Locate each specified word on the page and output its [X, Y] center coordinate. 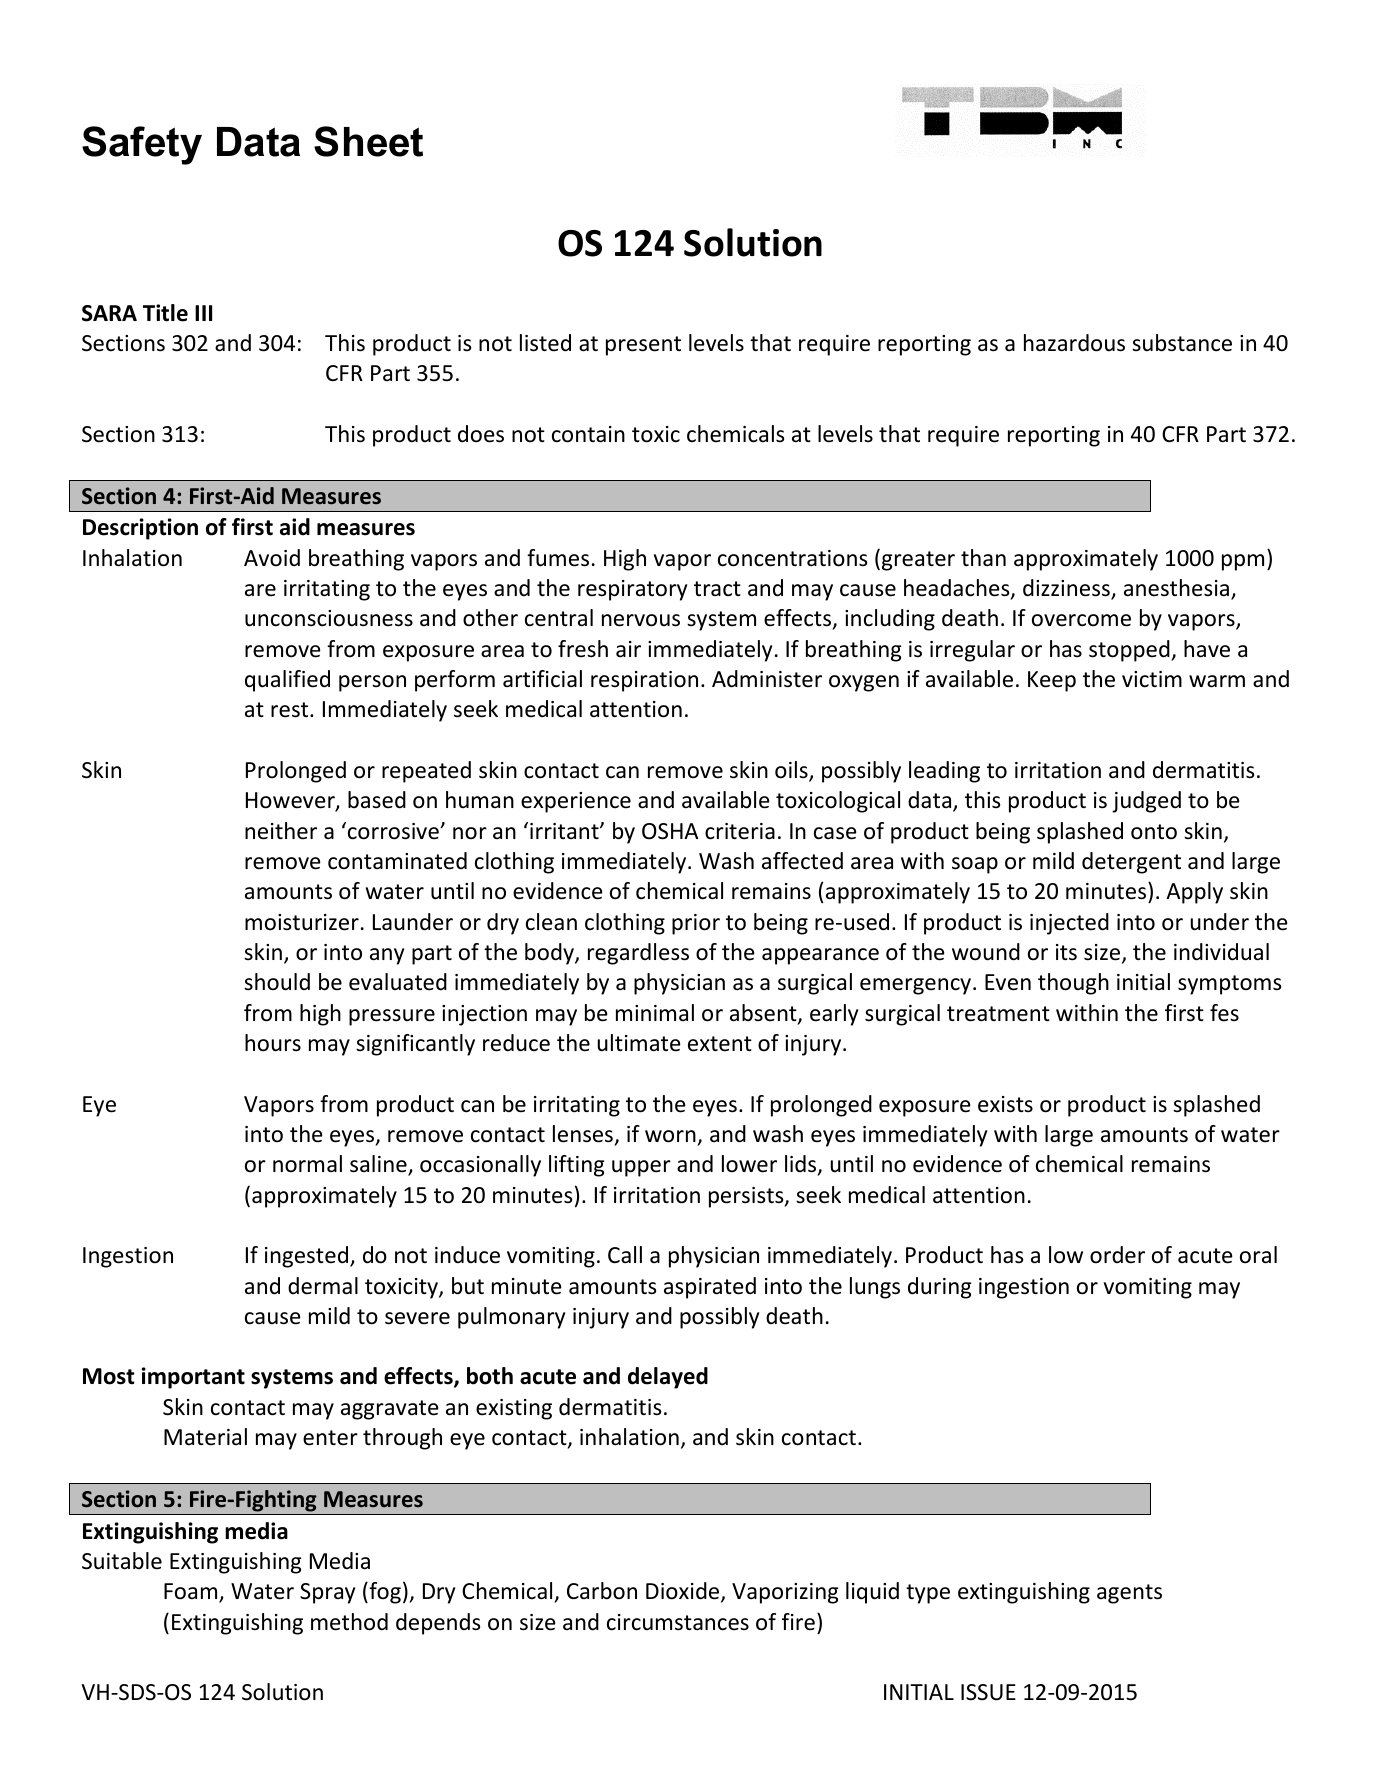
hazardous [1074, 343]
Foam [192, 1592]
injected [1069, 924]
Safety [142, 145]
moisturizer [302, 922]
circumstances [678, 1622]
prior [696, 924]
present [643, 346]
